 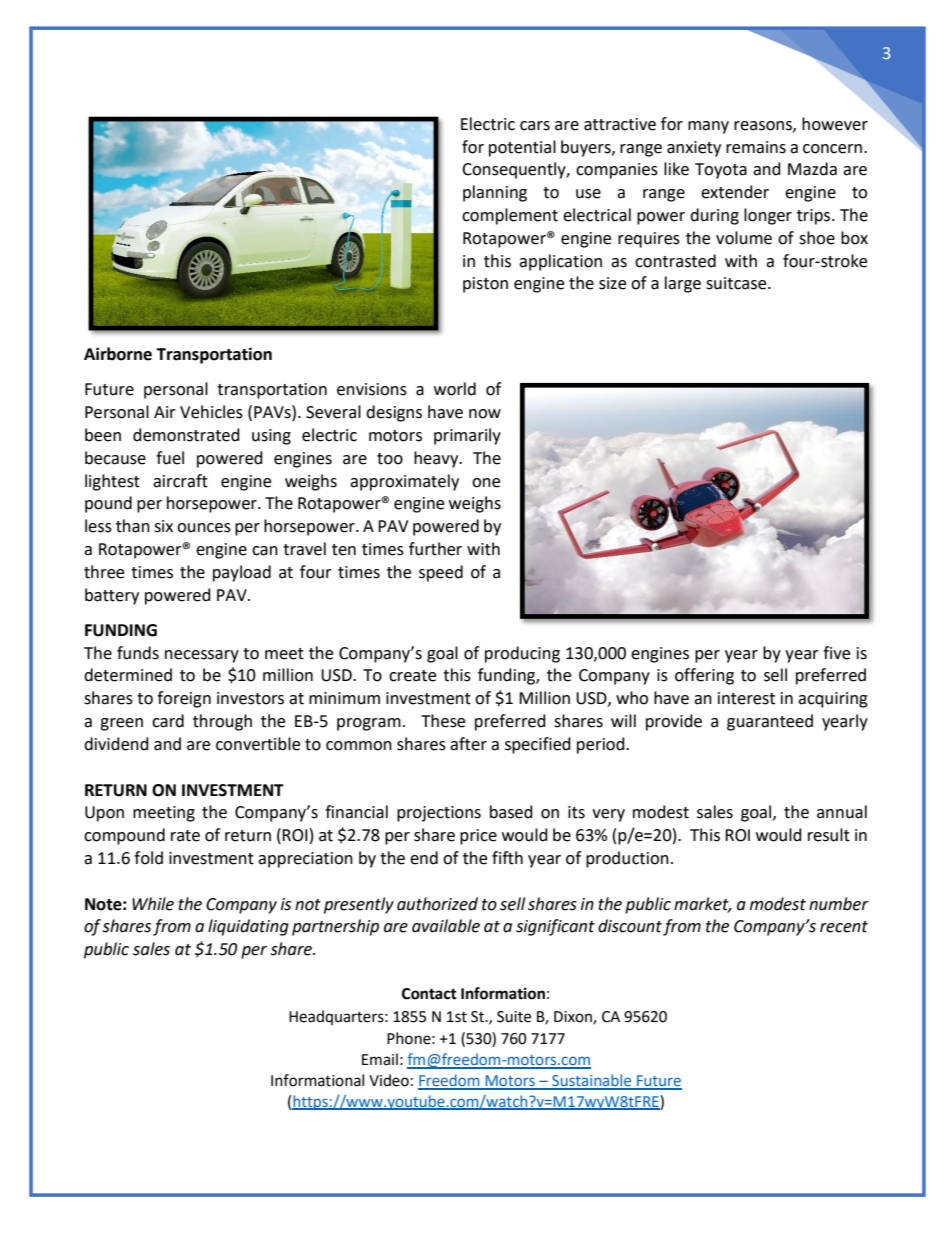 What do you see at coordinates (441, 573) in the screenshot?
I see `speed` at bounding box center [441, 573].
